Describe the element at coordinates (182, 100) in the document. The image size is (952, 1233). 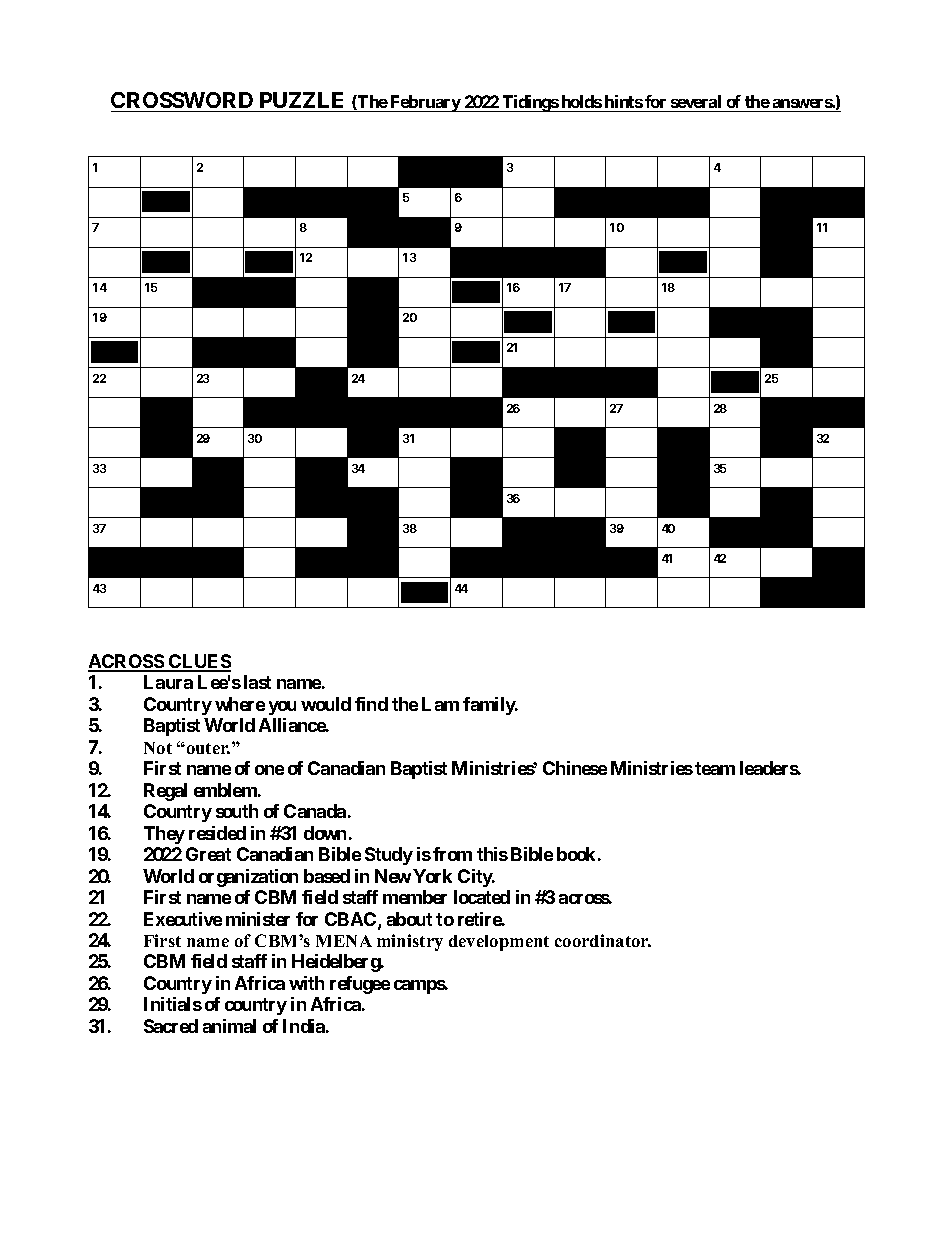
I see `CROSSWORD` at that location.
